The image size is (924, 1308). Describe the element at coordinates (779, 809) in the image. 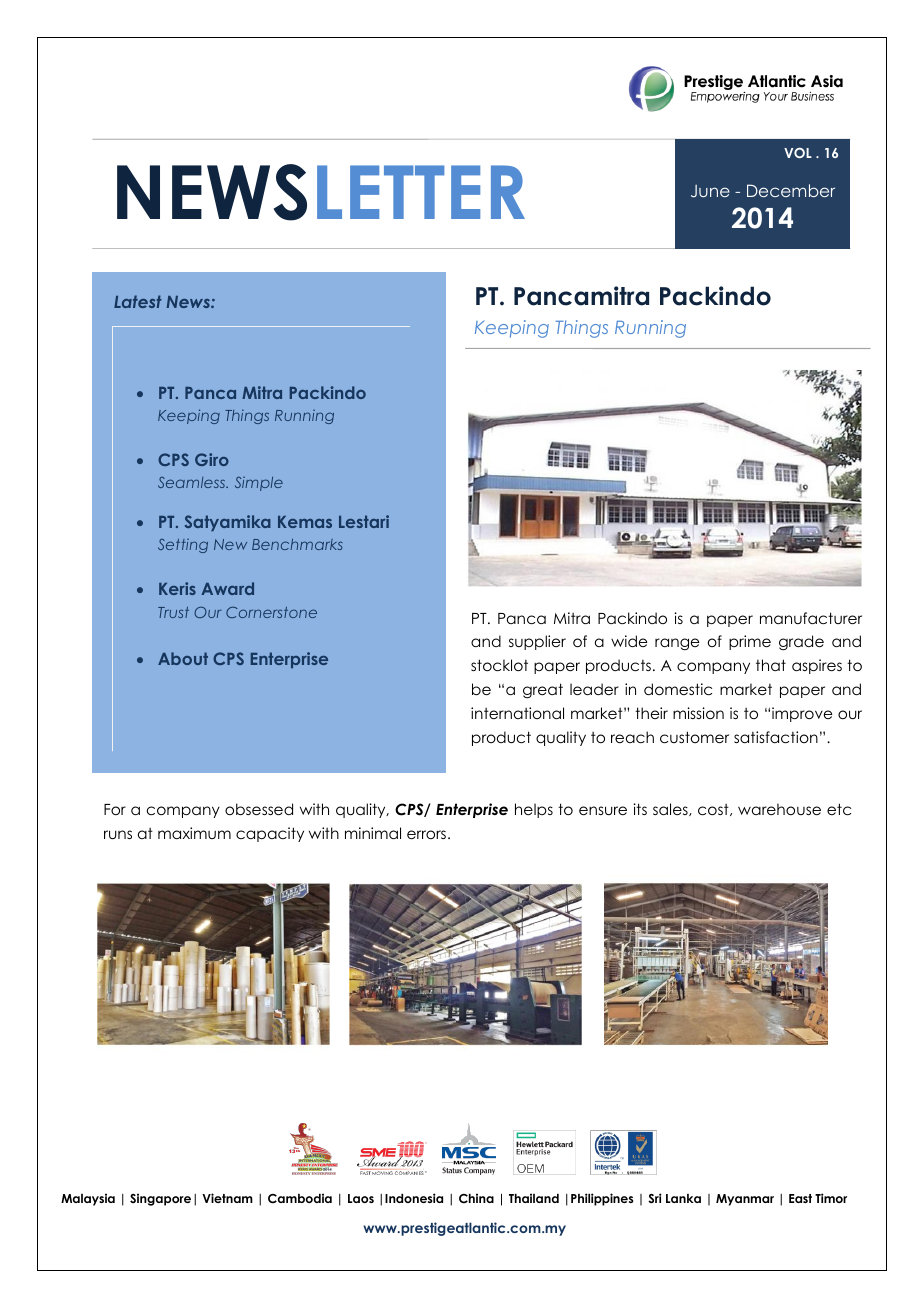

I see `warehouse` at that location.
